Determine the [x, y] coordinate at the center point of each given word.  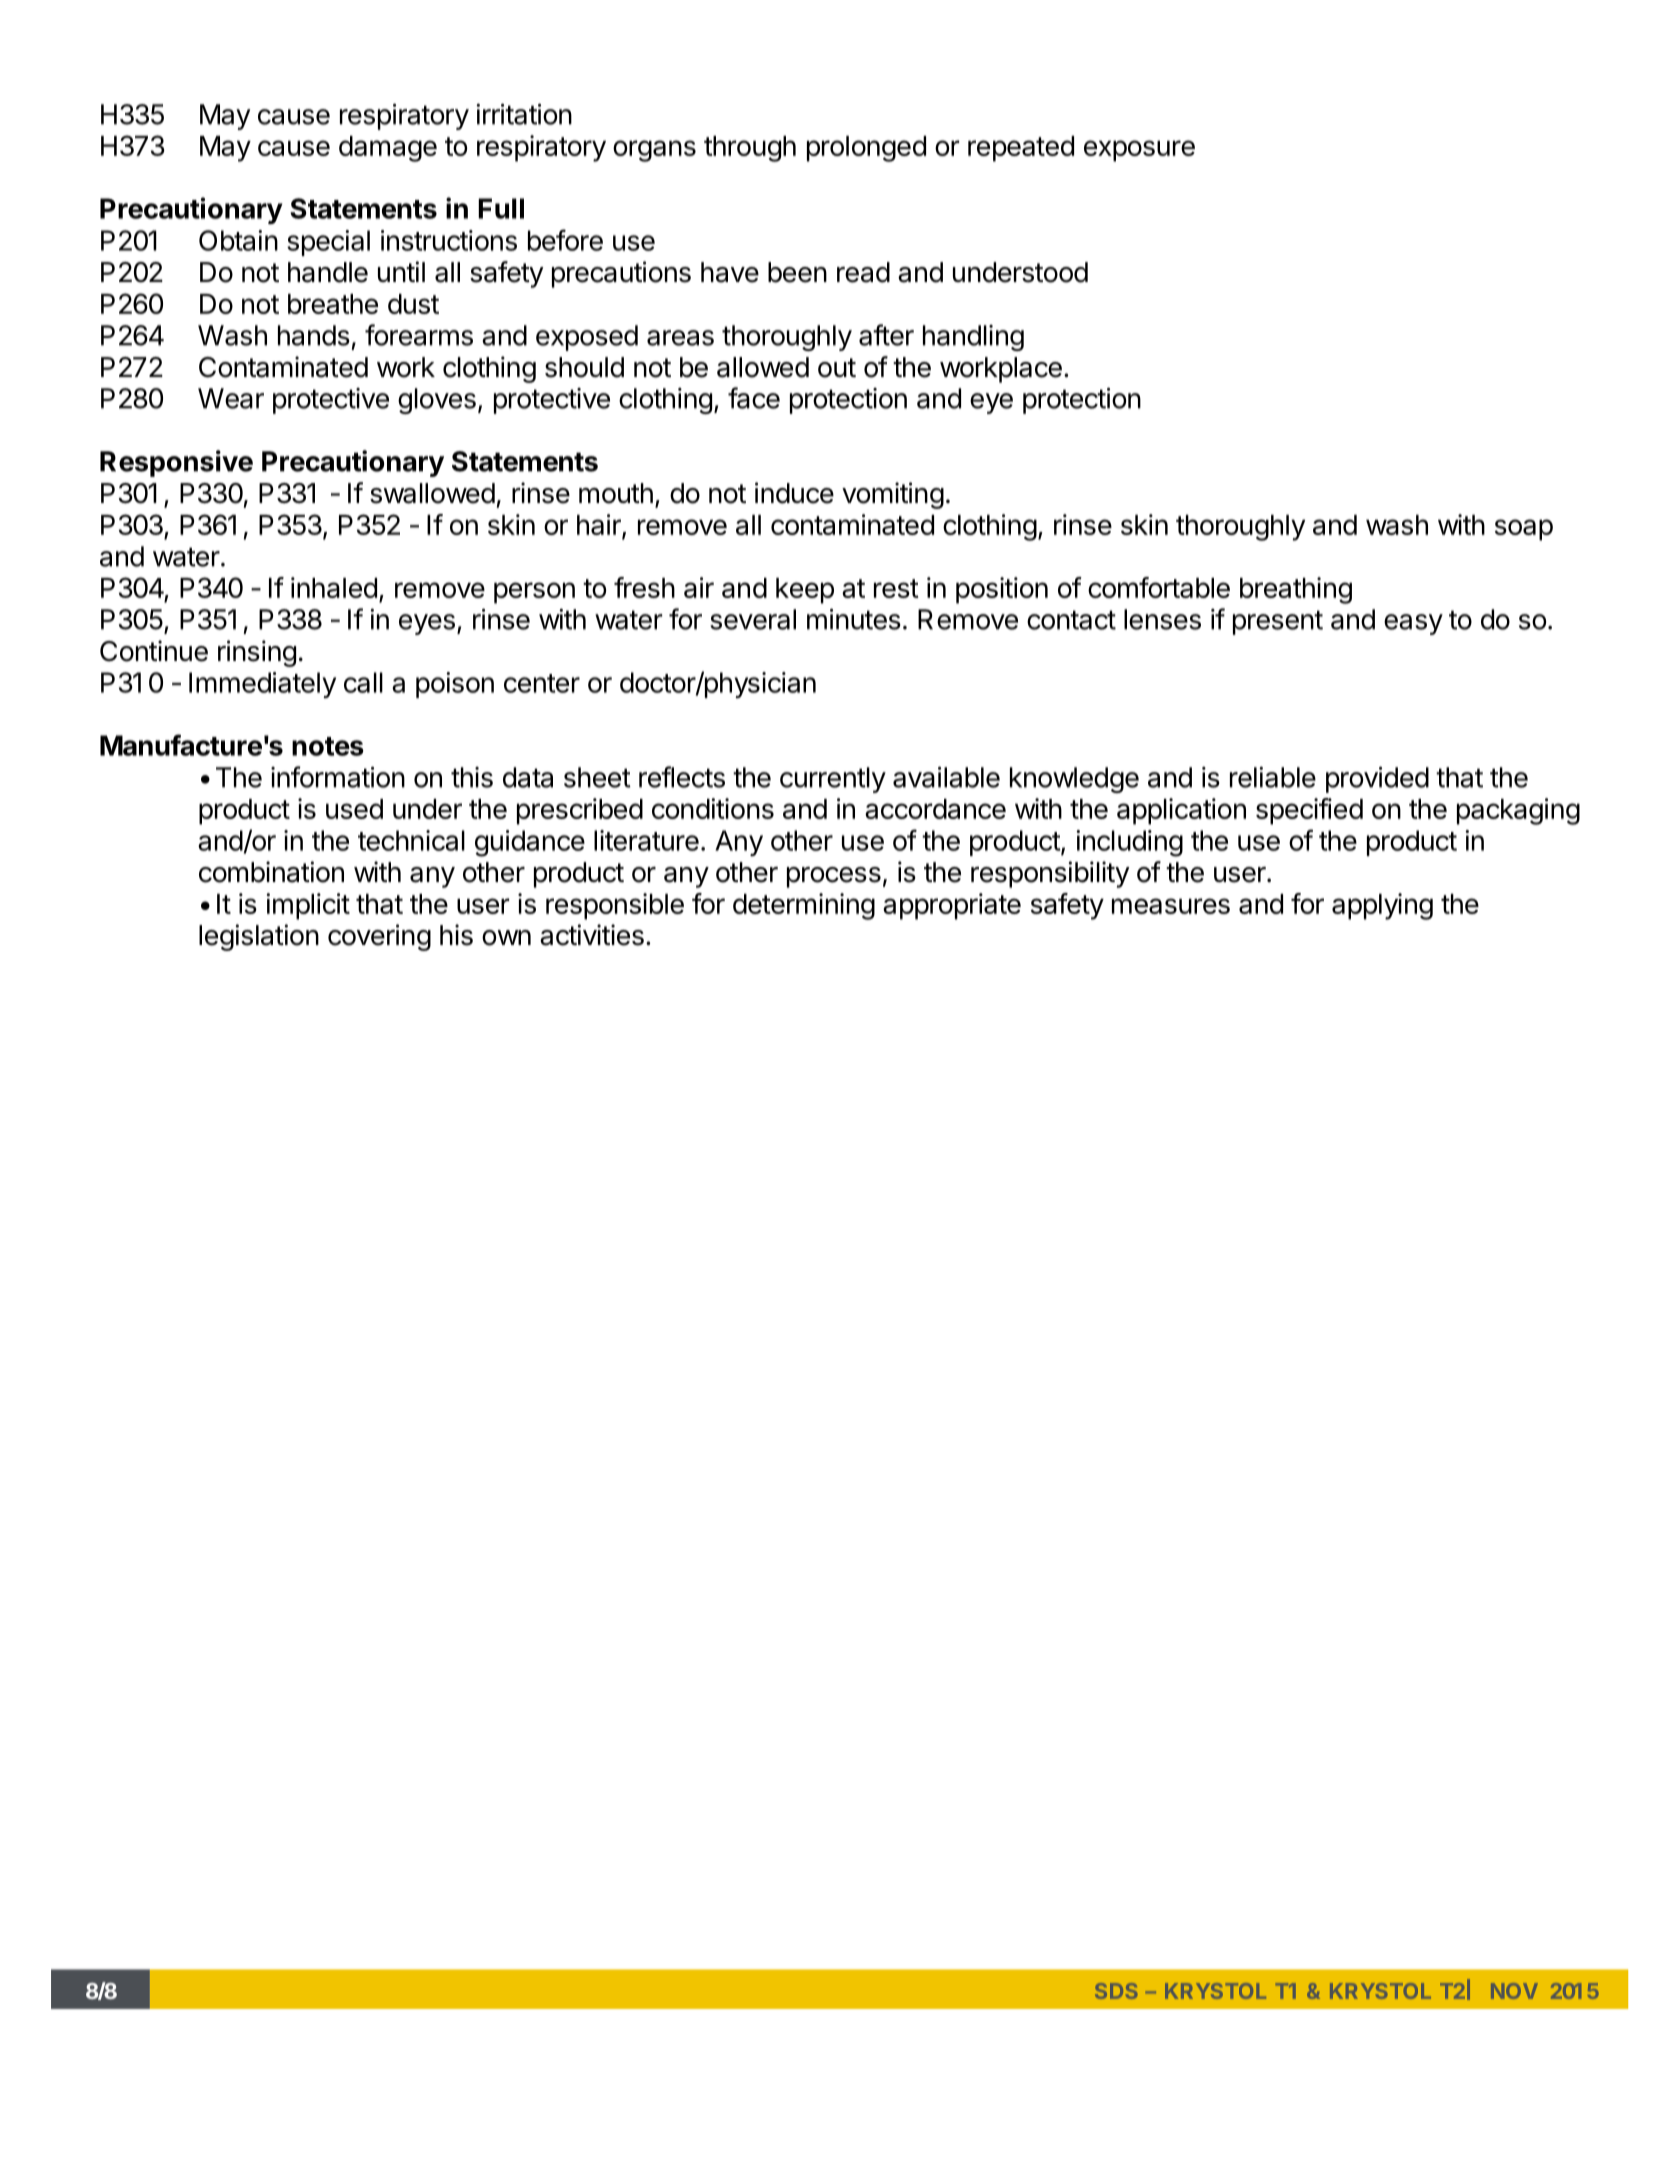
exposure [1139, 151]
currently [833, 780]
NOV [1514, 1991]
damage [388, 149]
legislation [259, 937]
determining [804, 906]
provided [1377, 779]
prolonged [866, 149]
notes [328, 746]
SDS [1116, 1991]
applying [1382, 906]
